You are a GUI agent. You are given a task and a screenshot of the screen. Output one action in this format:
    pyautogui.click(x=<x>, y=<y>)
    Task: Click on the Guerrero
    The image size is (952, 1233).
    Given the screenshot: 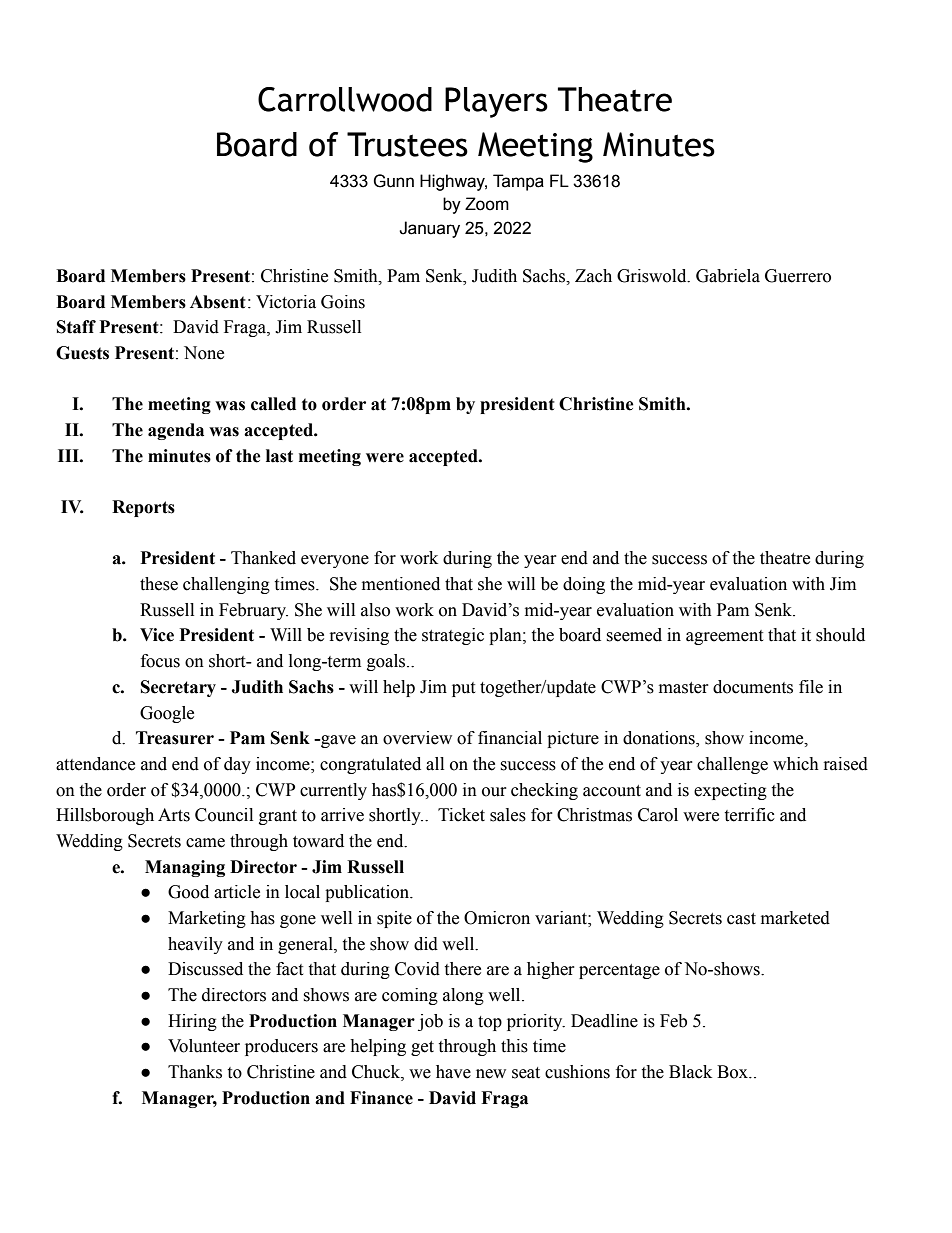 What is the action you would take?
    pyautogui.click(x=798, y=276)
